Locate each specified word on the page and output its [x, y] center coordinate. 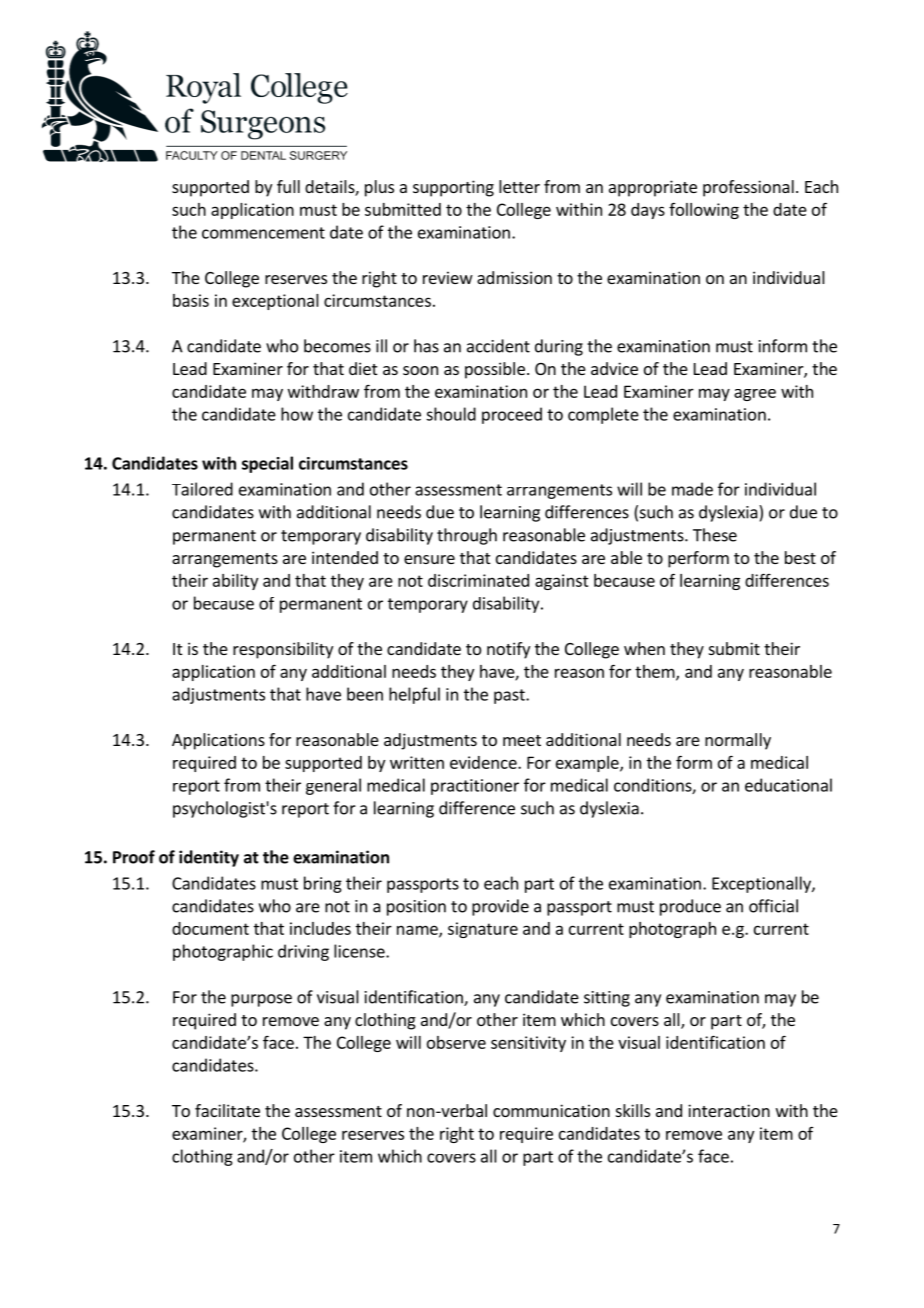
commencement [263, 233]
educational [788, 785]
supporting [453, 188]
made [692, 489]
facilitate [227, 1110]
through [467, 536]
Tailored [202, 489]
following [704, 211]
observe [456, 1042]
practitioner [475, 787]
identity [209, 858]
